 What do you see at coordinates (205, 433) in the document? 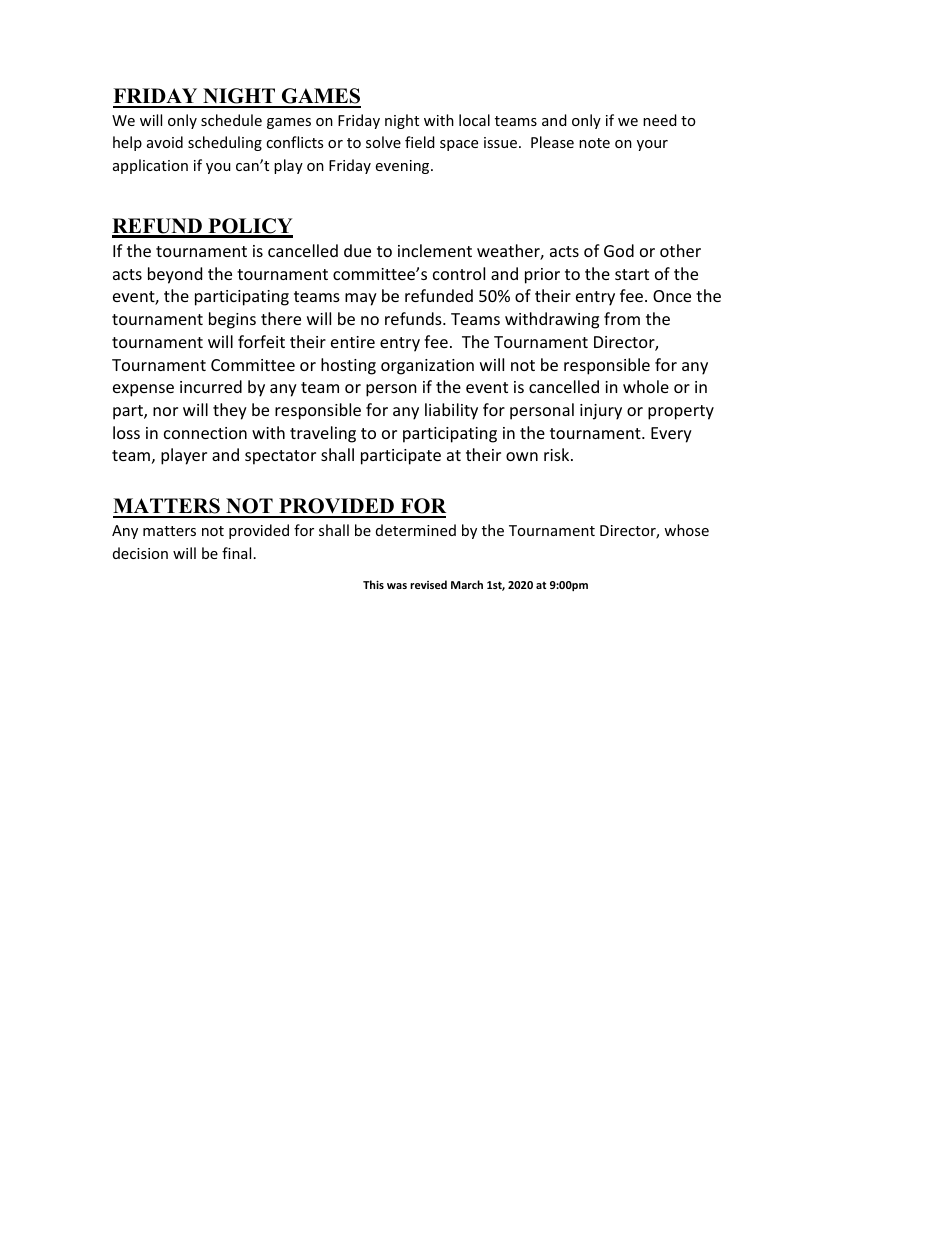
I see `connection` at bounding box center [205, 433].
